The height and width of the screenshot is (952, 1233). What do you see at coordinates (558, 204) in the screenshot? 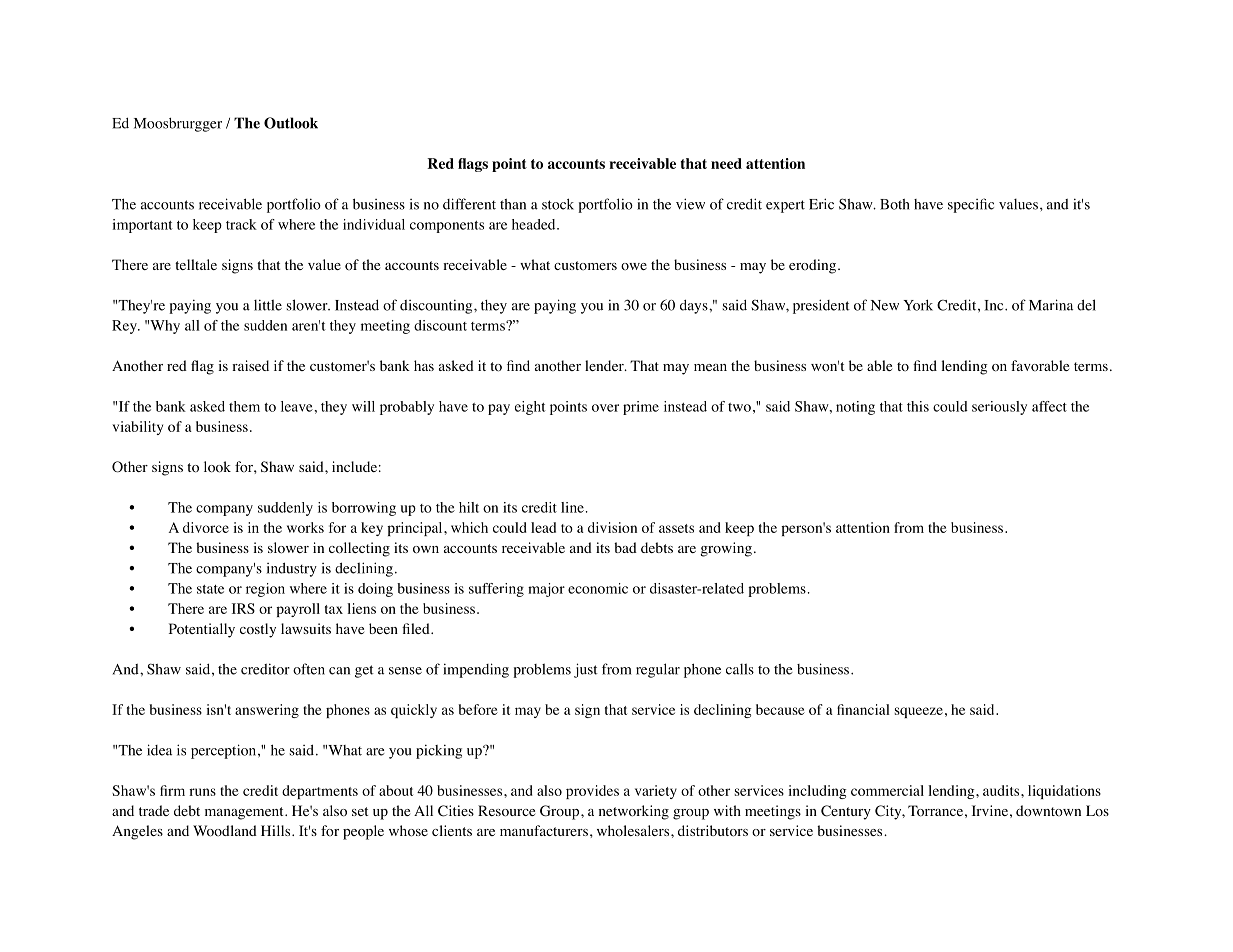
I see `stock` at bounding box center [558, 204].
